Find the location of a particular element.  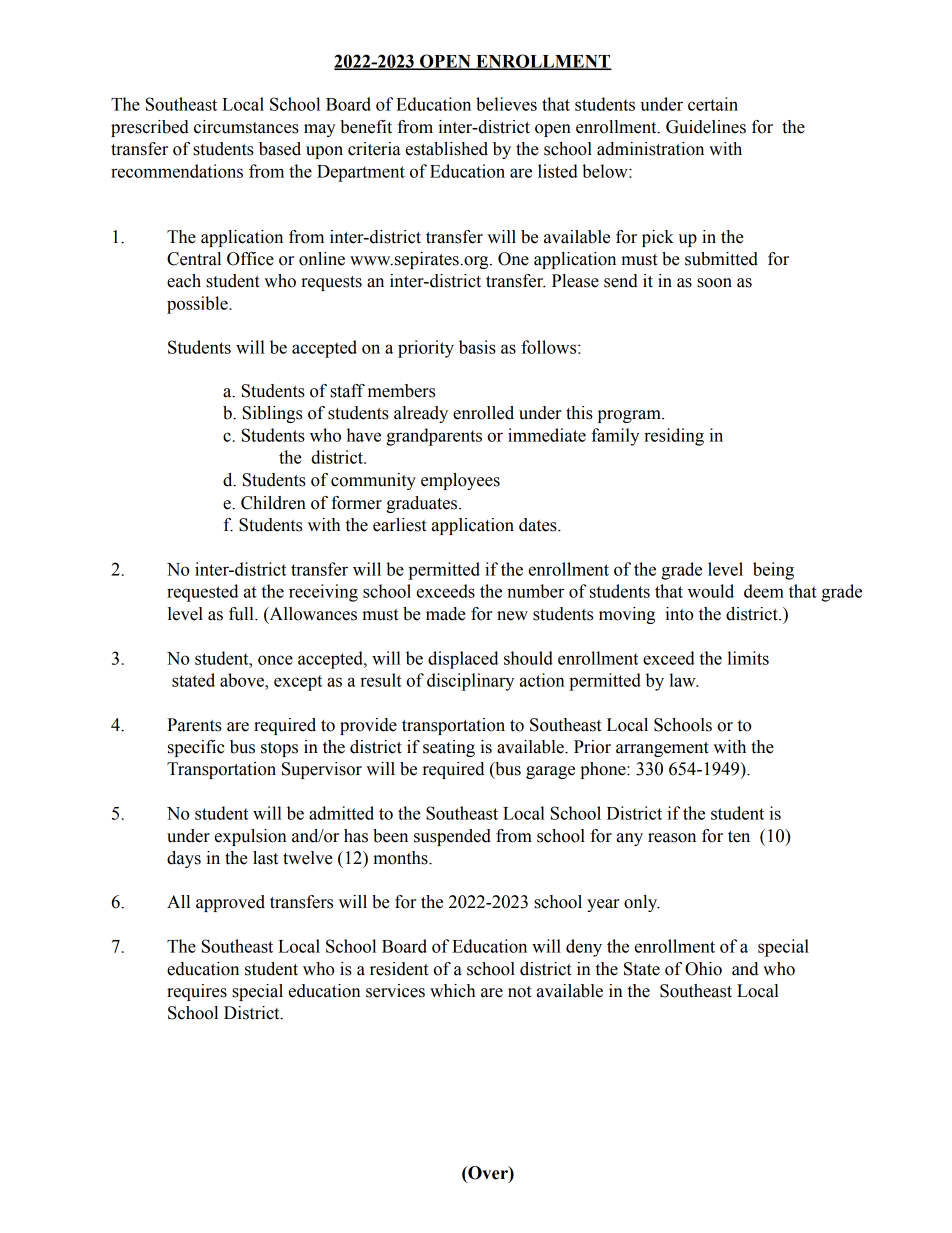

requires is located at coordinates (197, 992).
